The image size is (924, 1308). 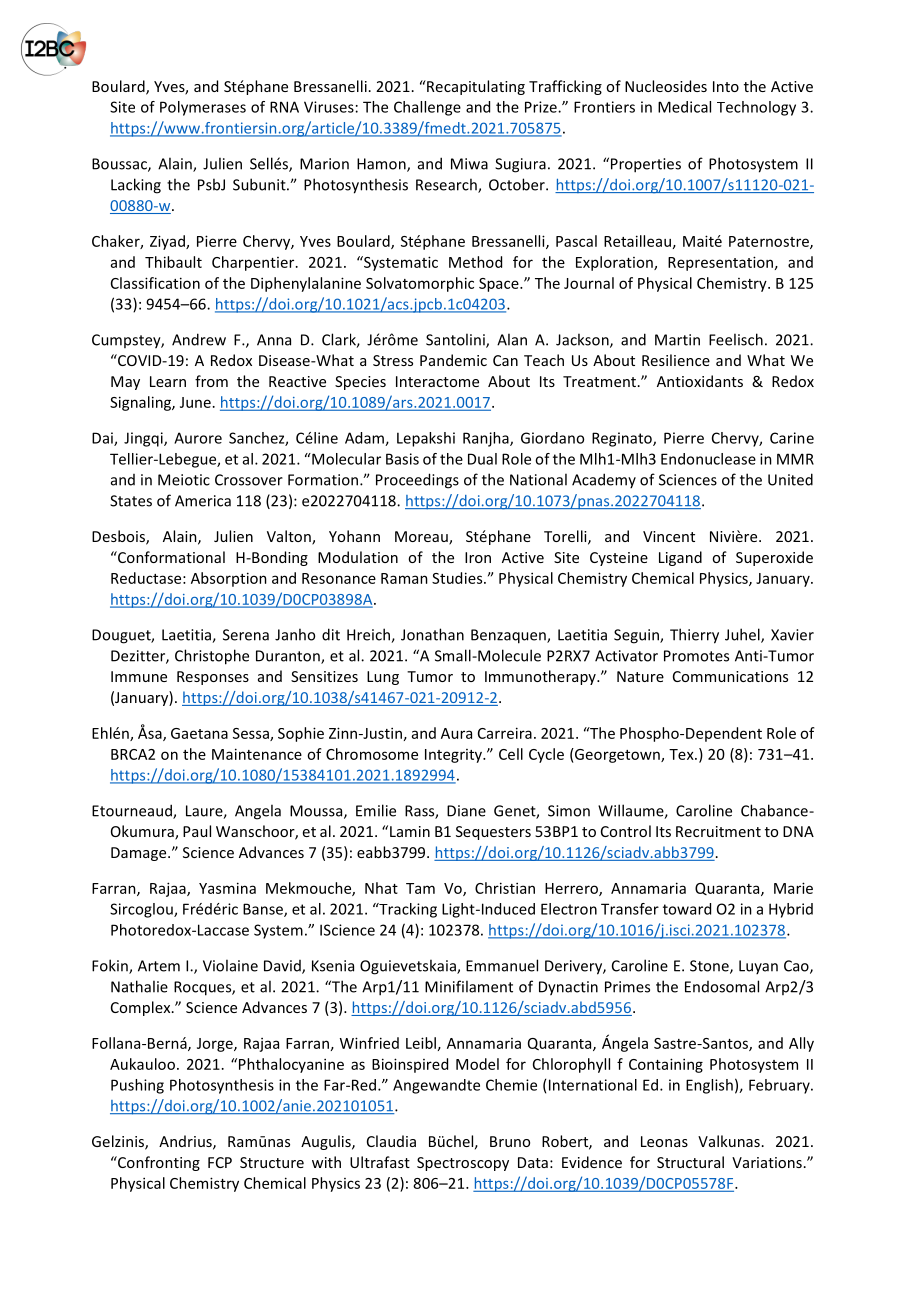 What do you see at coordinates (212, 657) in the screenshot?
I see `Christophe` at bounding box center [212, 657].
